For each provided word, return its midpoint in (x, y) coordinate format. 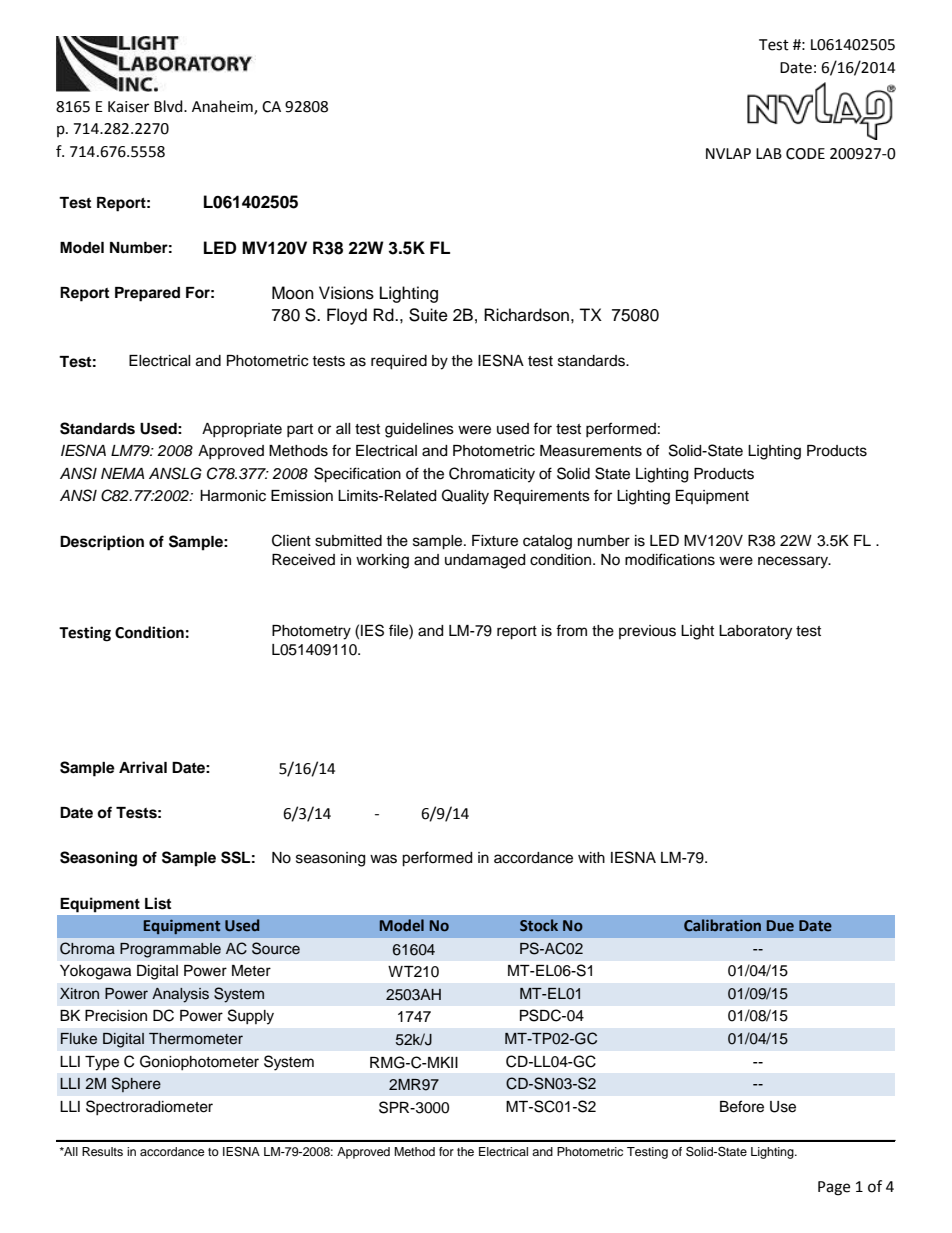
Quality (465, 497)
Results (102, 1151)
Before (742, 1106)
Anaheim (223, 107)
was (383, 859)
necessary (794, 562)
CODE (805, 154)
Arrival (143, 767)
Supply (251, 1017)
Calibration (722, 925)
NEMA (122, 473)
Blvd (169, 106)
